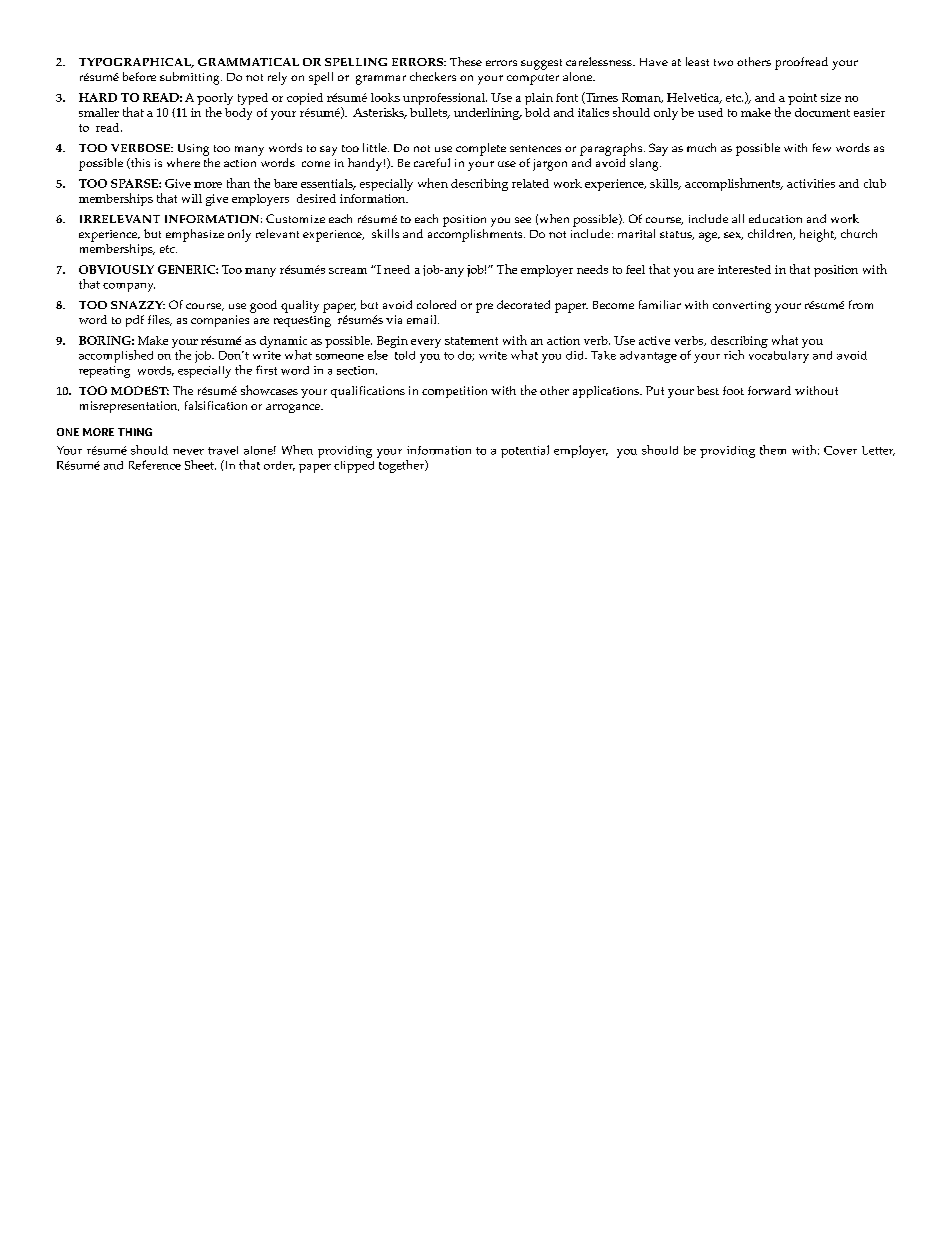  Describe the element at coordinates (220, 321) in the screenshot. I see `companies` at that location.
